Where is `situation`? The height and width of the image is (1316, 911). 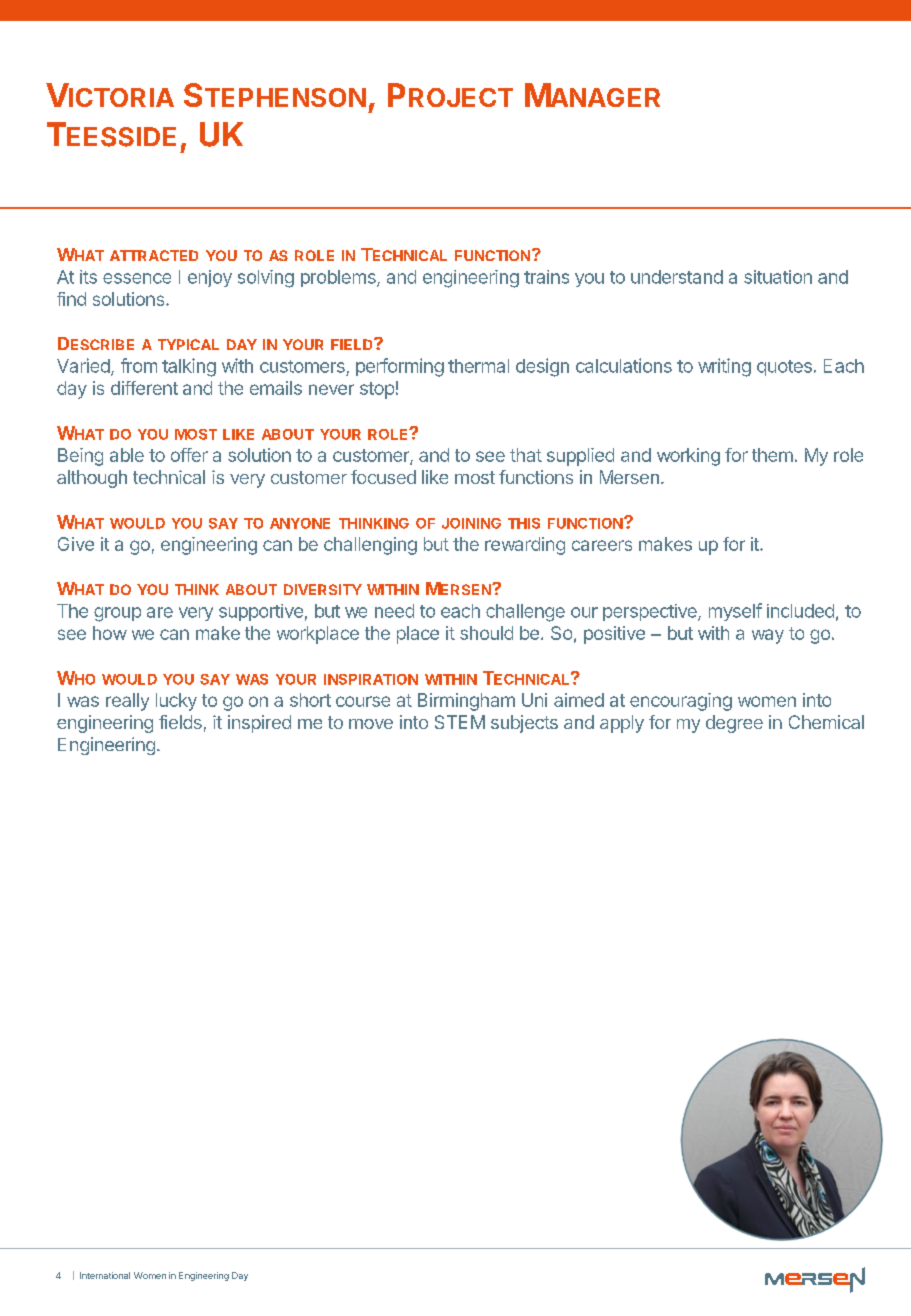
situation is located at coordinates (778, 277).
